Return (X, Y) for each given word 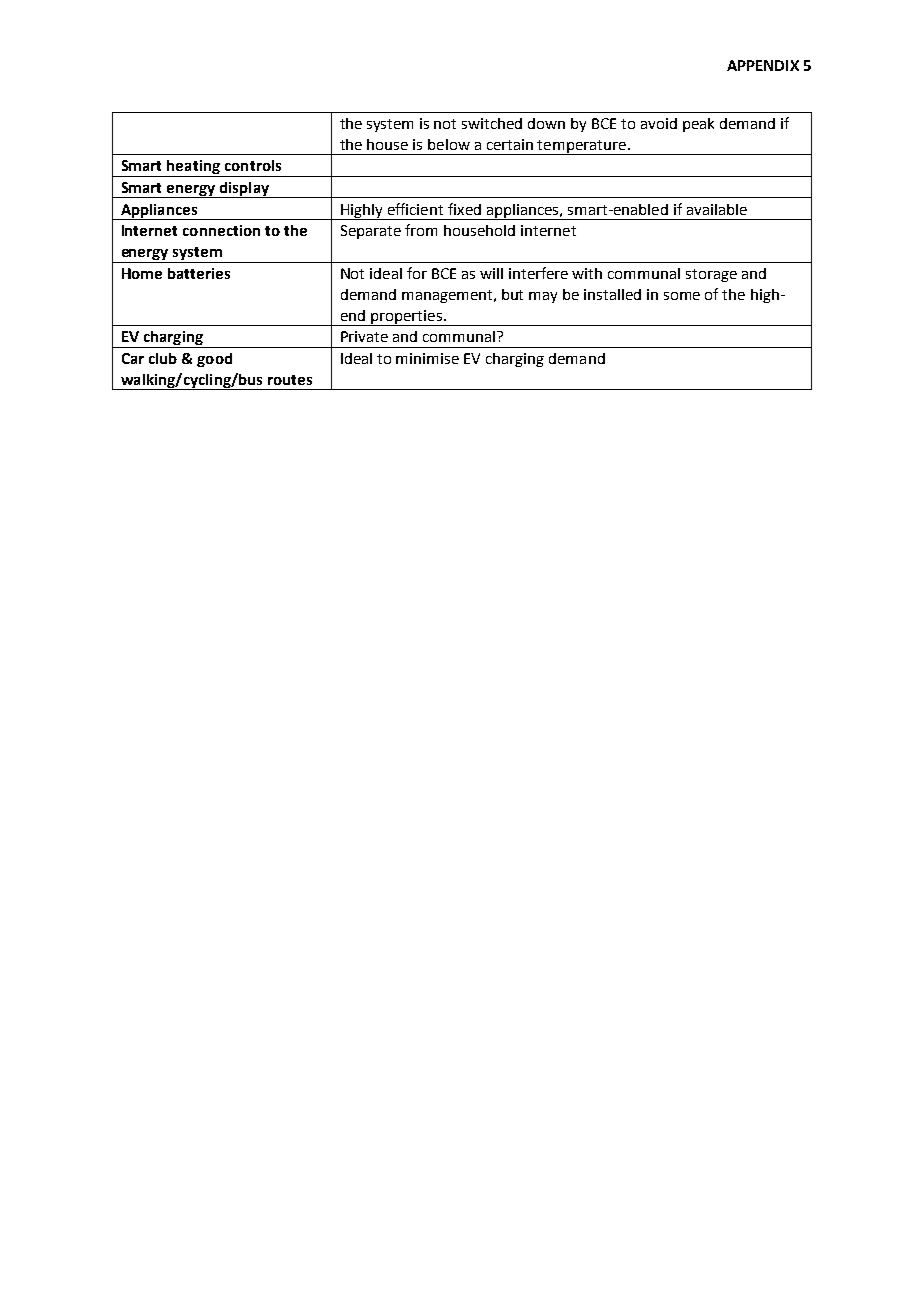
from (421, 230)
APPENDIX (763, 65)
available (717, 209)
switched (492, 123)
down (546, 123)
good (214, 360)
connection (221, 230)
